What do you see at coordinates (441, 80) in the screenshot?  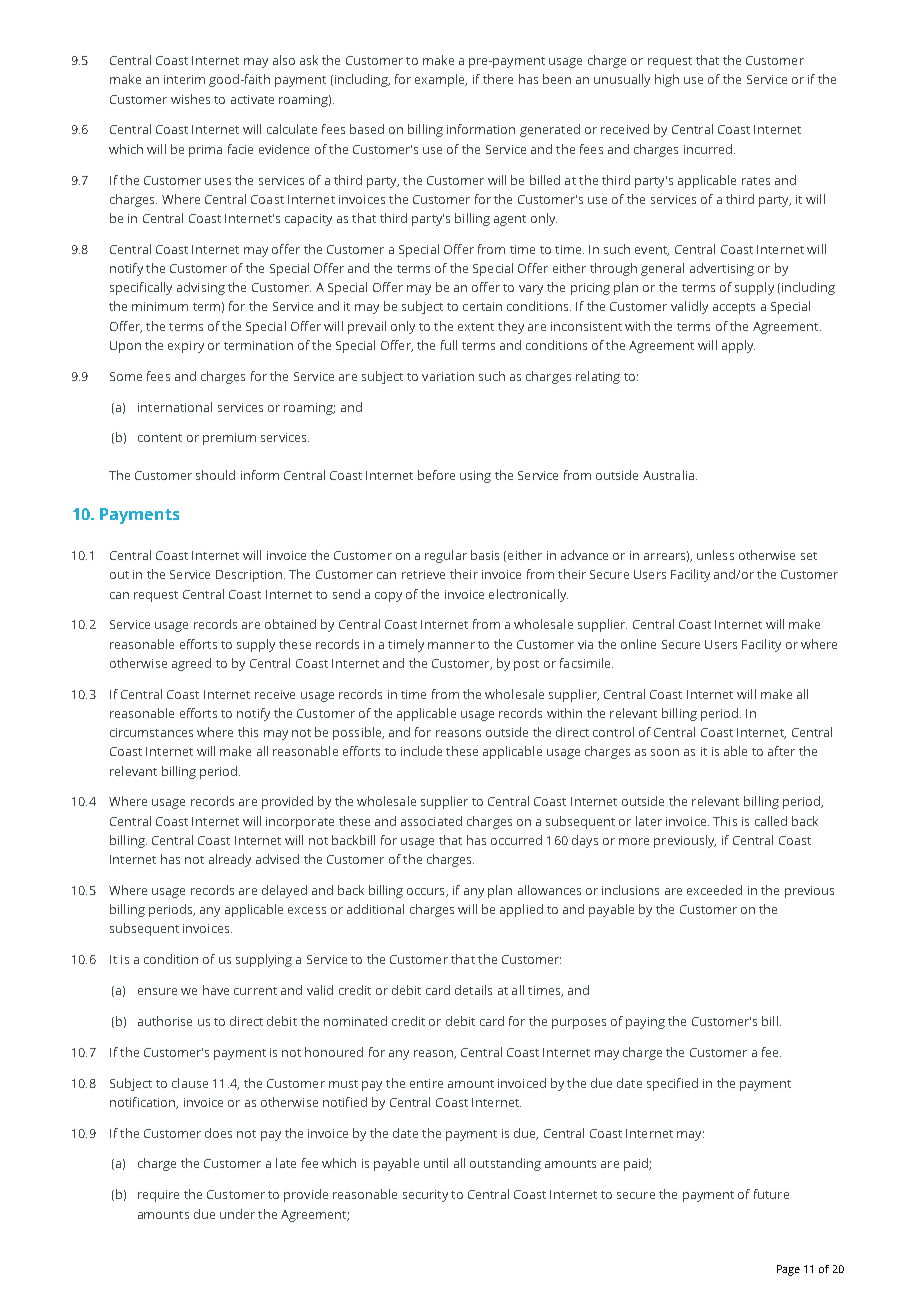 I see `example` at bounding box center [441, 80].
